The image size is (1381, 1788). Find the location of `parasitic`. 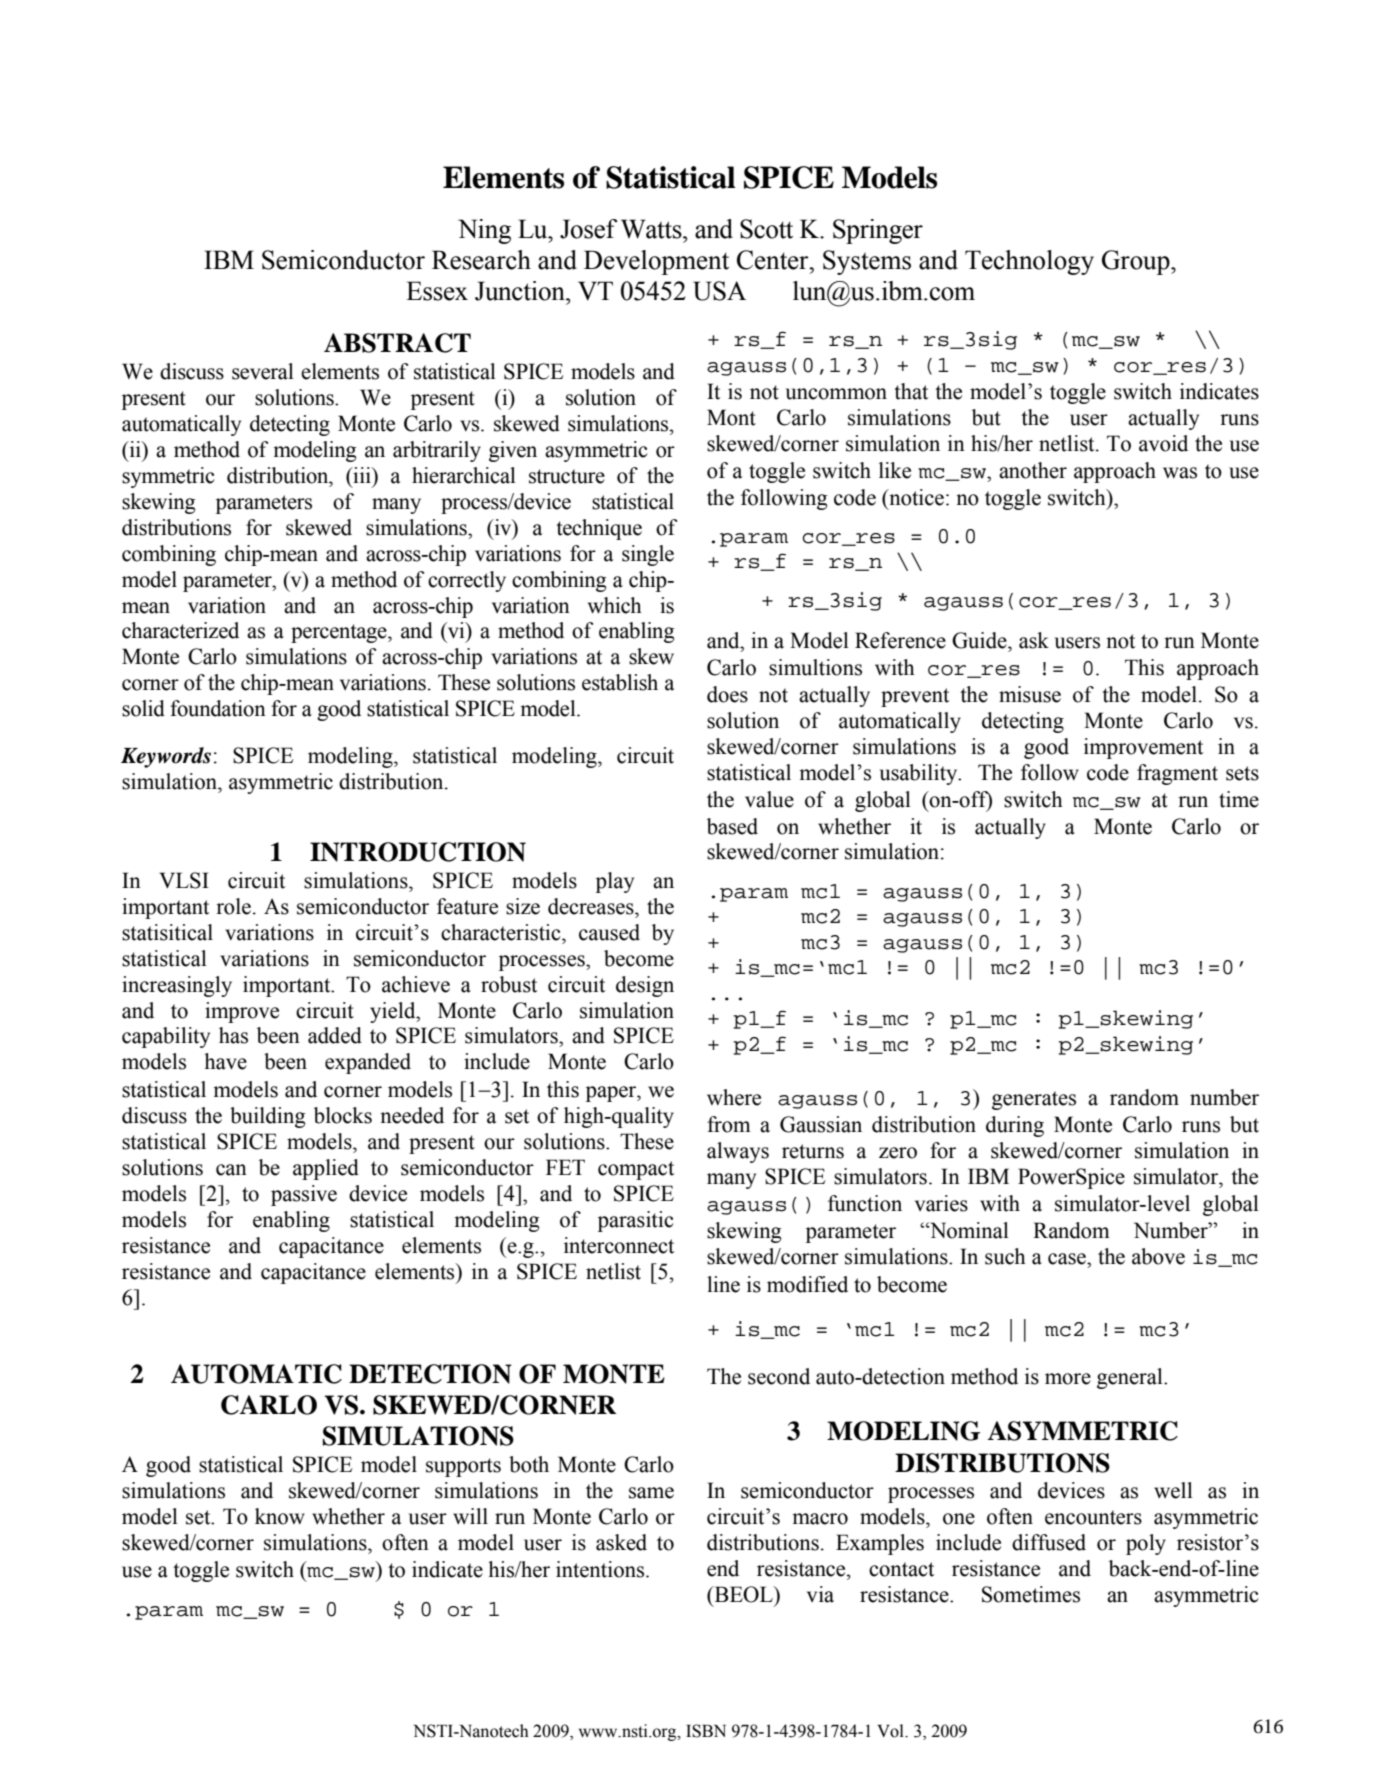

parasitic is located at coordinates (636, 1221).
